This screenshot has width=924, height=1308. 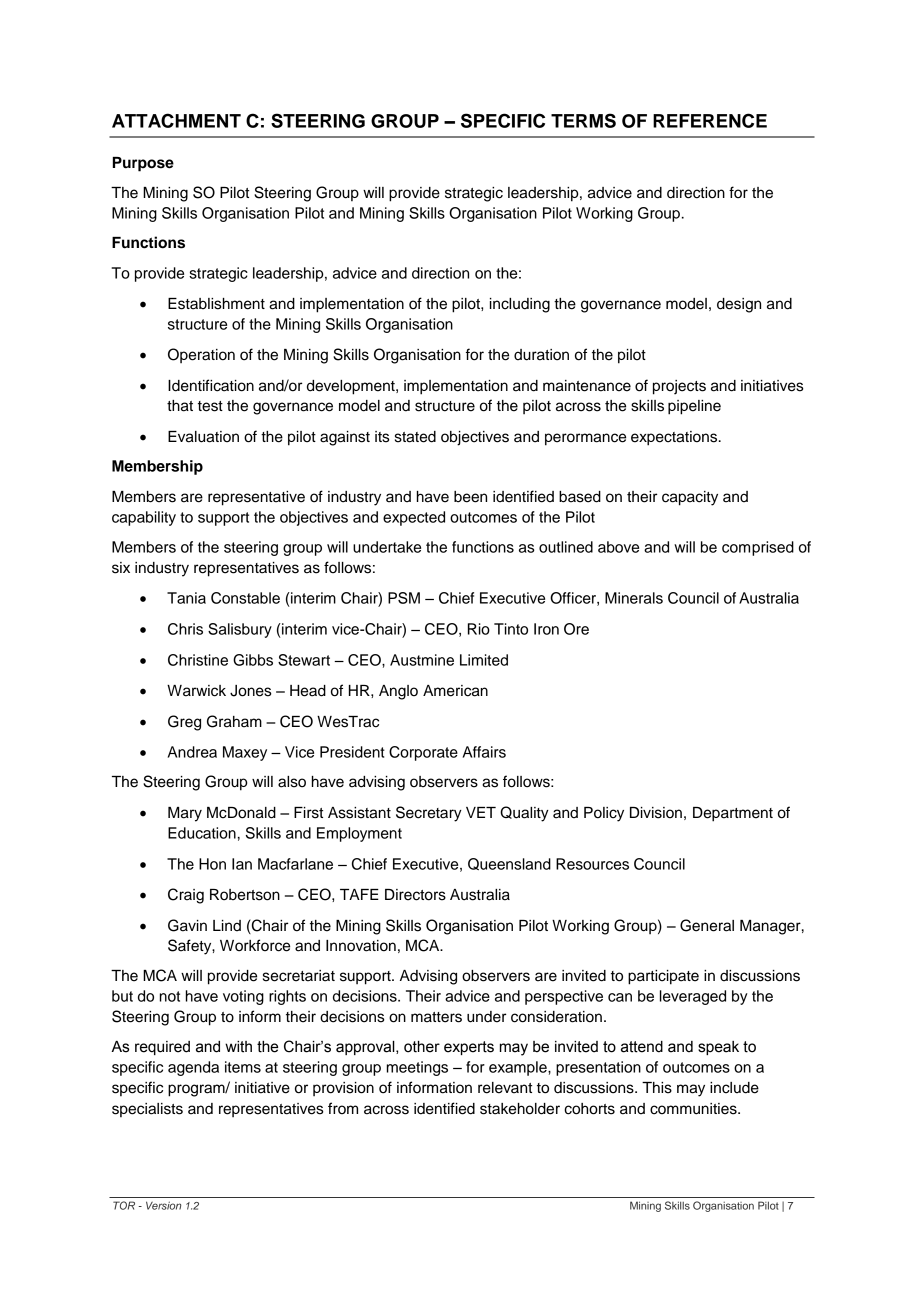 What do you see at coordinates (436, 1017) in the screenshot?
I see `matters` at bounding box center [436, 1017].
